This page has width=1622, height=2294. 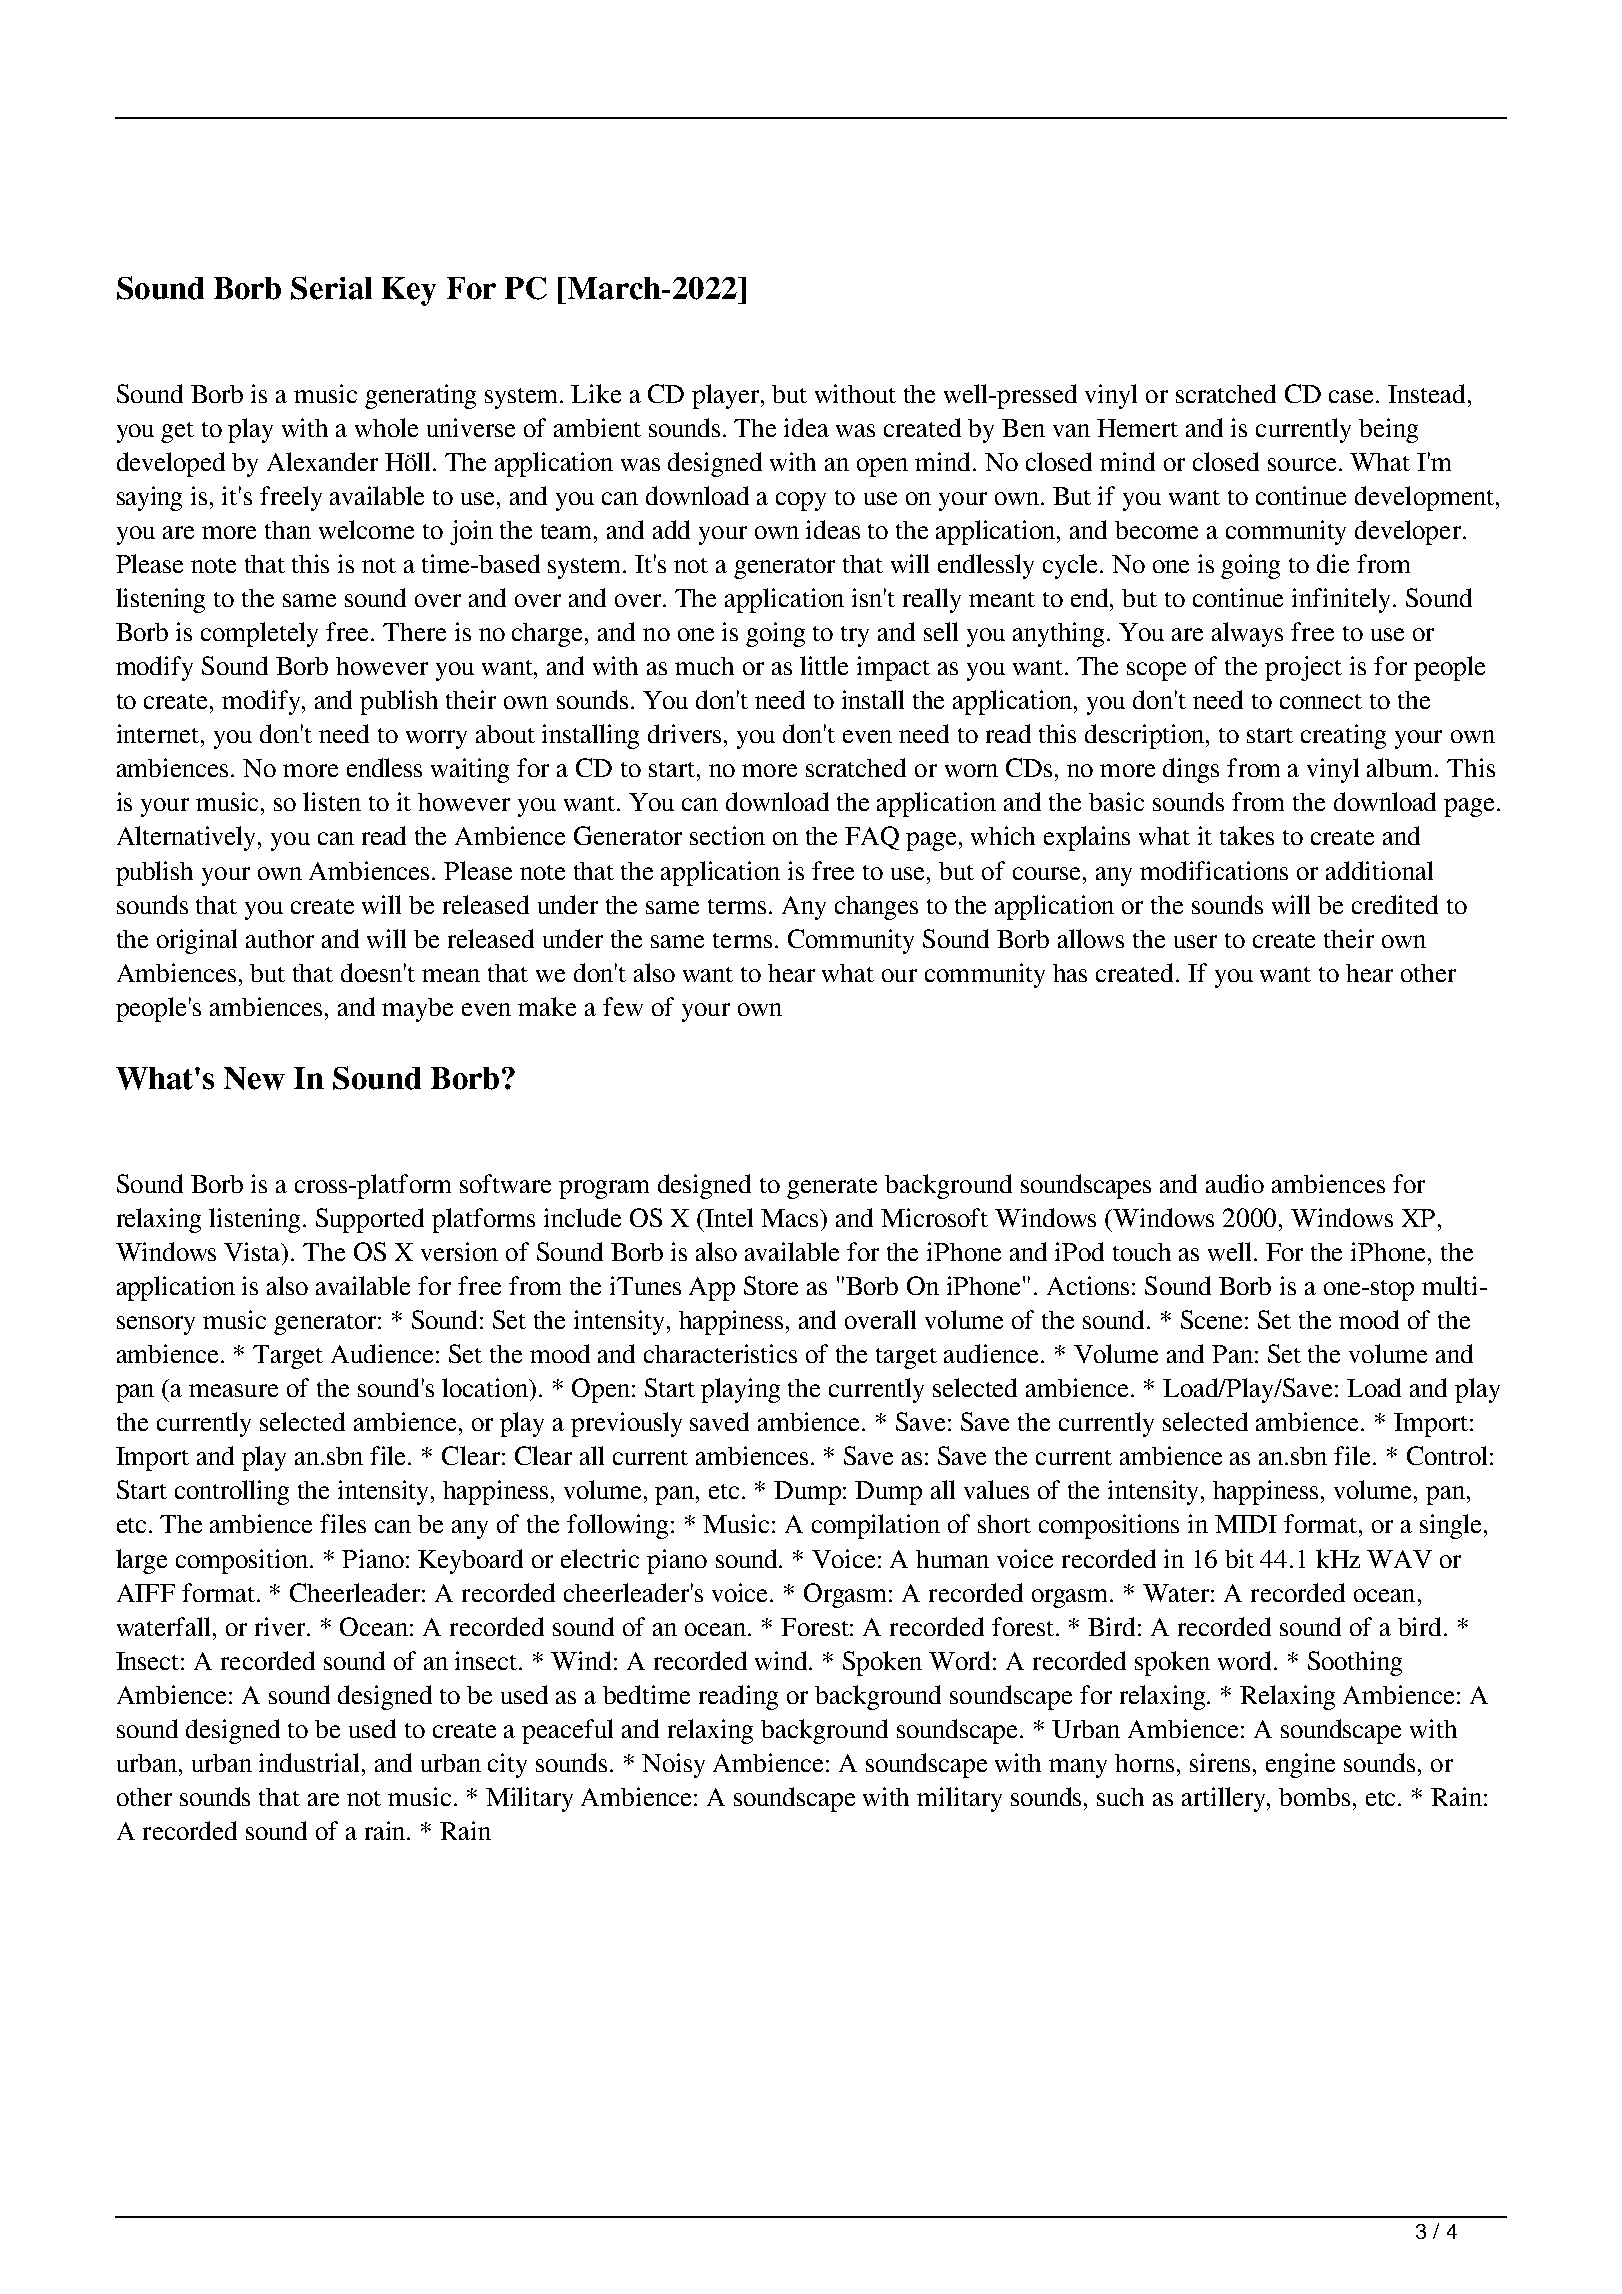 What do you see at coordinates (233, 1390) in the page?
I see `measure` at bounding box center [233, 1390].
